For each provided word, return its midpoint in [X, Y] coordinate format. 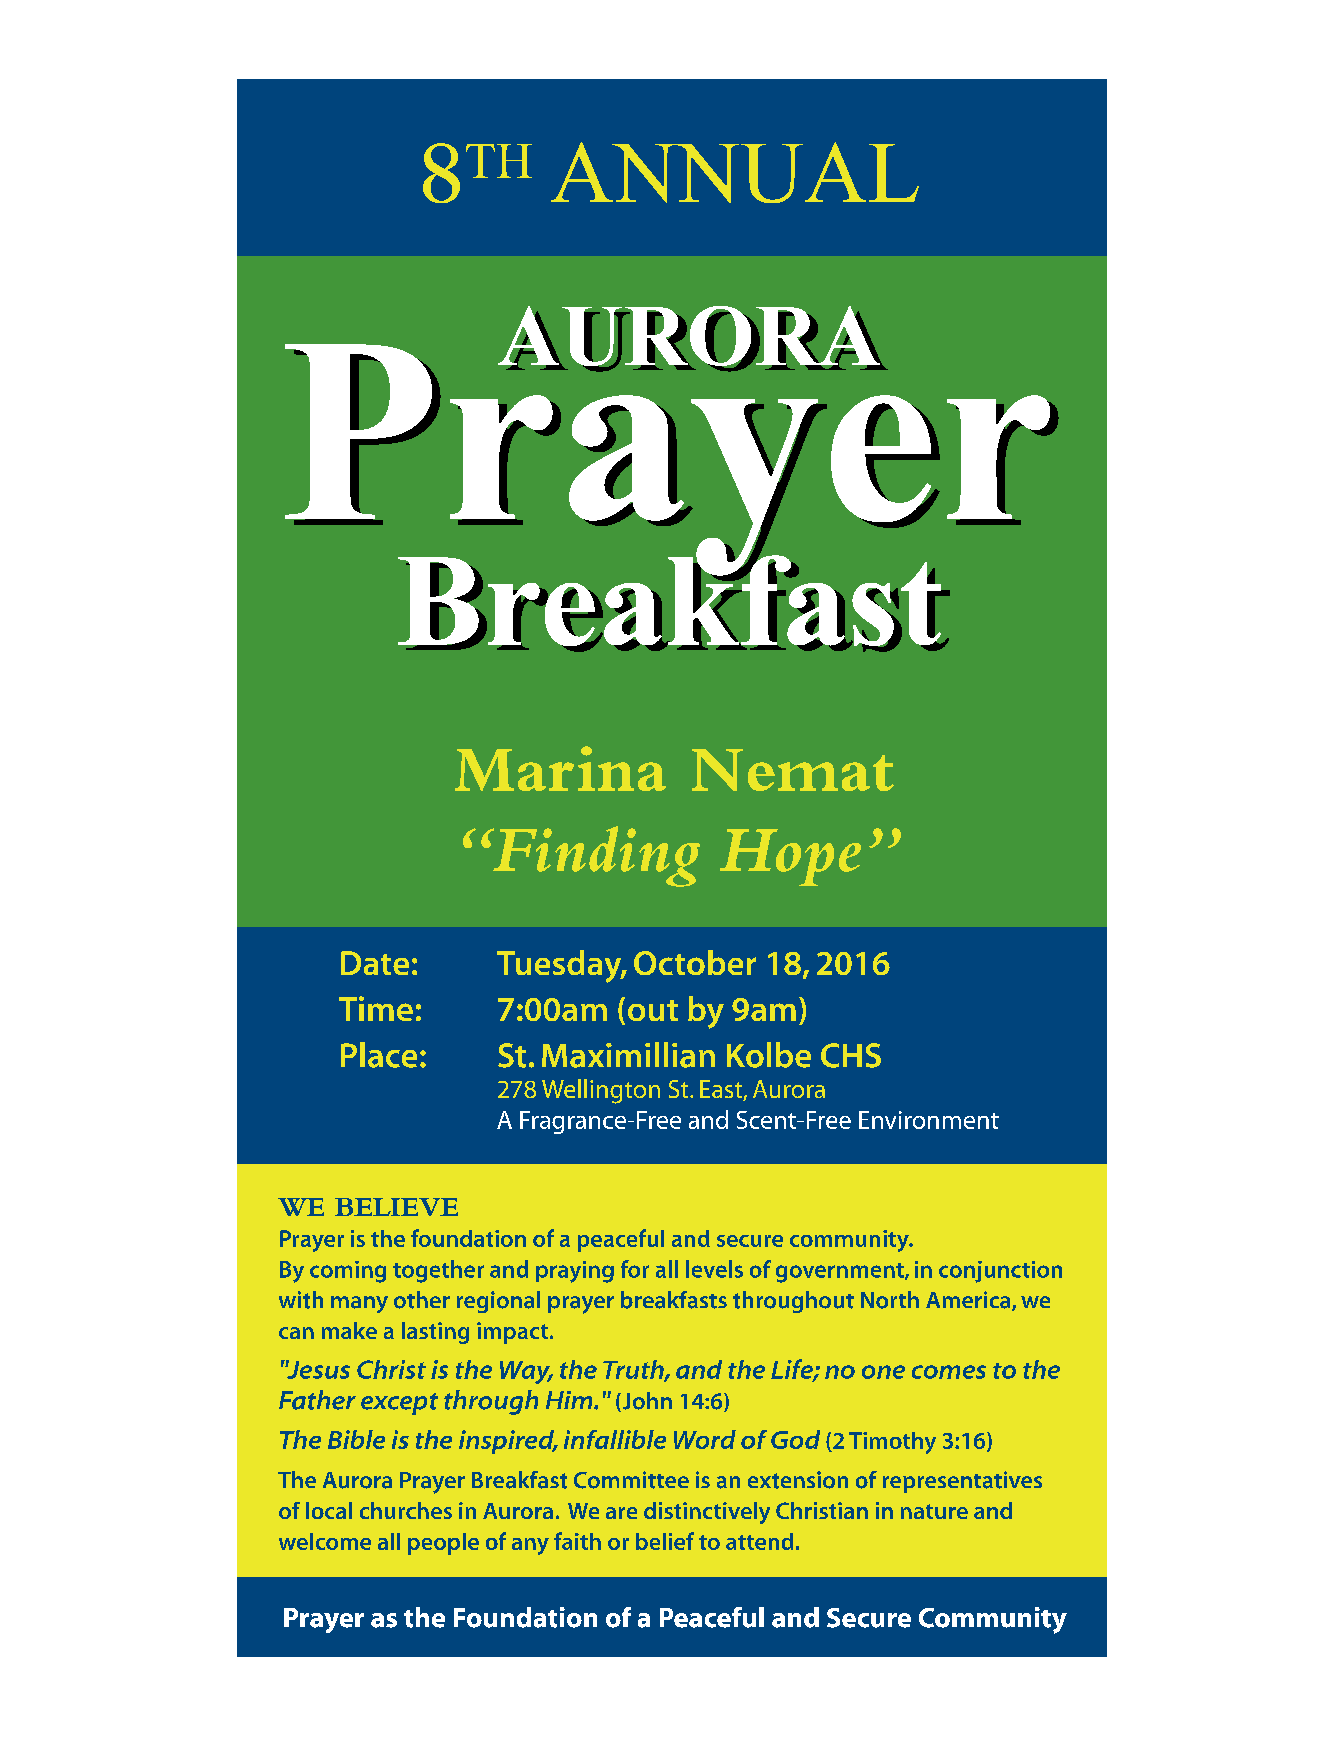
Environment [929, 1120]
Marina [560, 768]
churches [406, 1510]
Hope [790, 857]
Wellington [601, 1091]
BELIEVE [396, 1207]
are [621, 1513]
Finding [595, 856]
